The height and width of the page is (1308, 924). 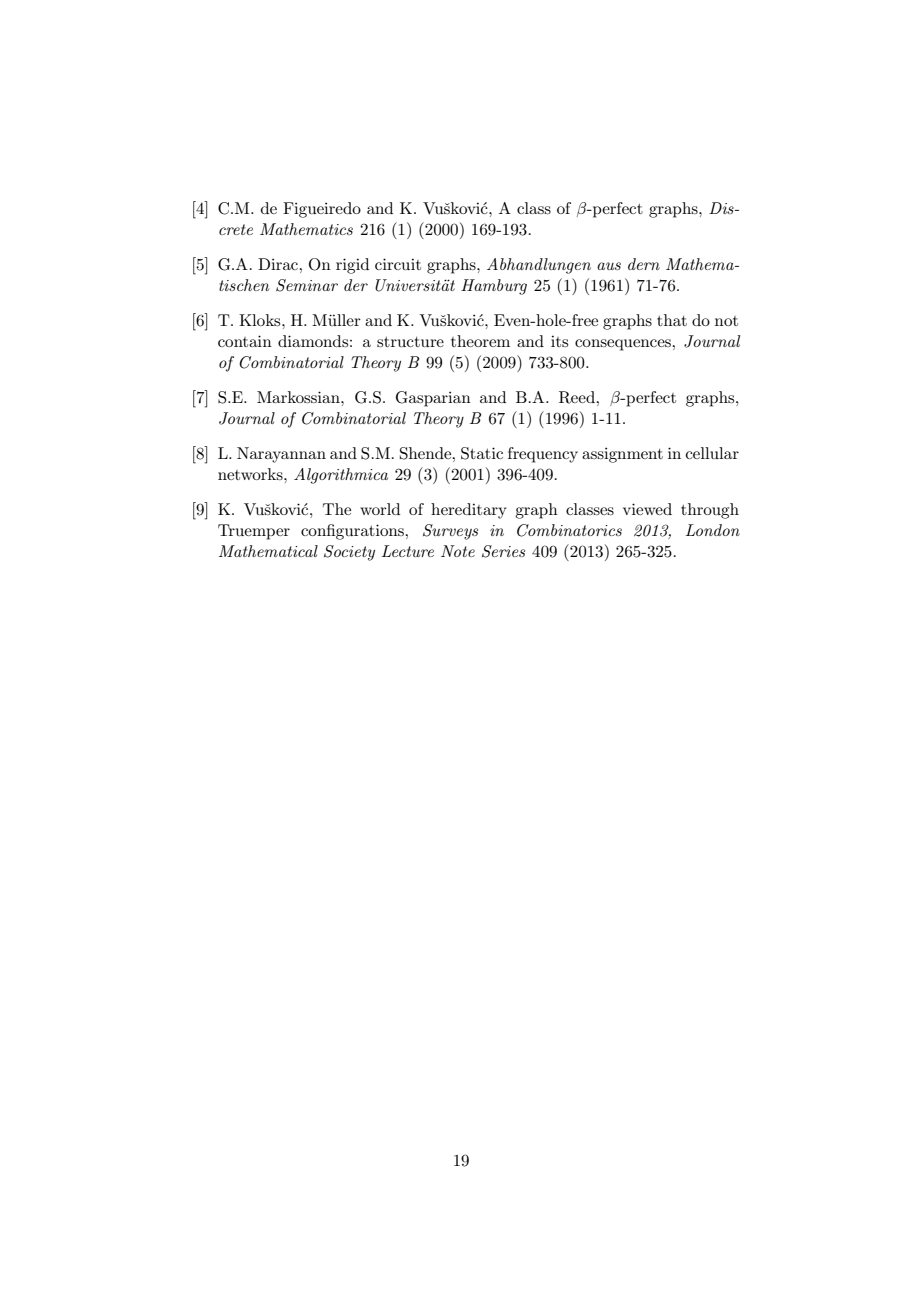 What do you see at coordinates (672, 320) in the page?
I see `that` at bounding box center [672, 320].
